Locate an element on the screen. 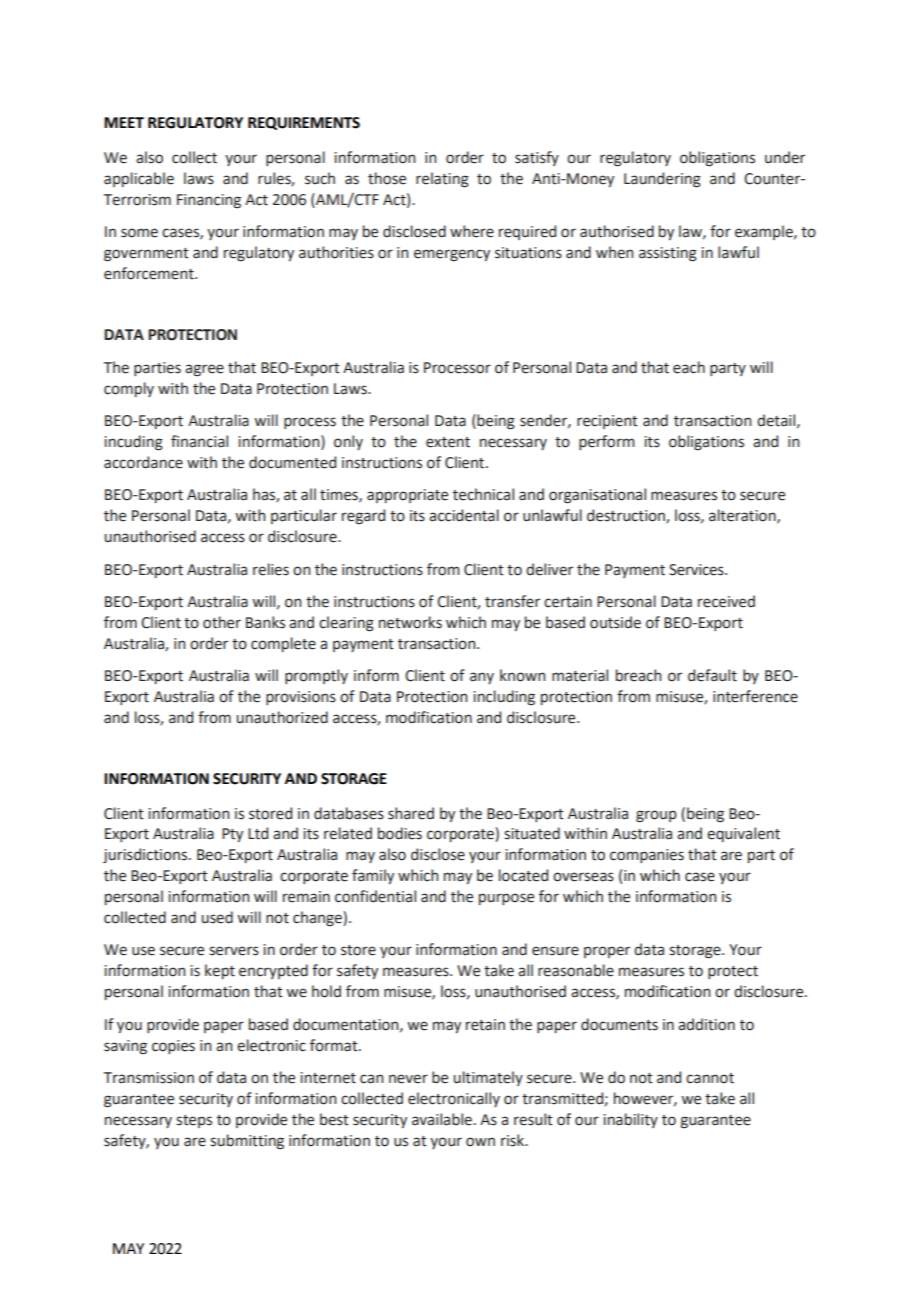 The height and width of the screenshot is (1307, 924). received is located at coordinates (726, 601).
